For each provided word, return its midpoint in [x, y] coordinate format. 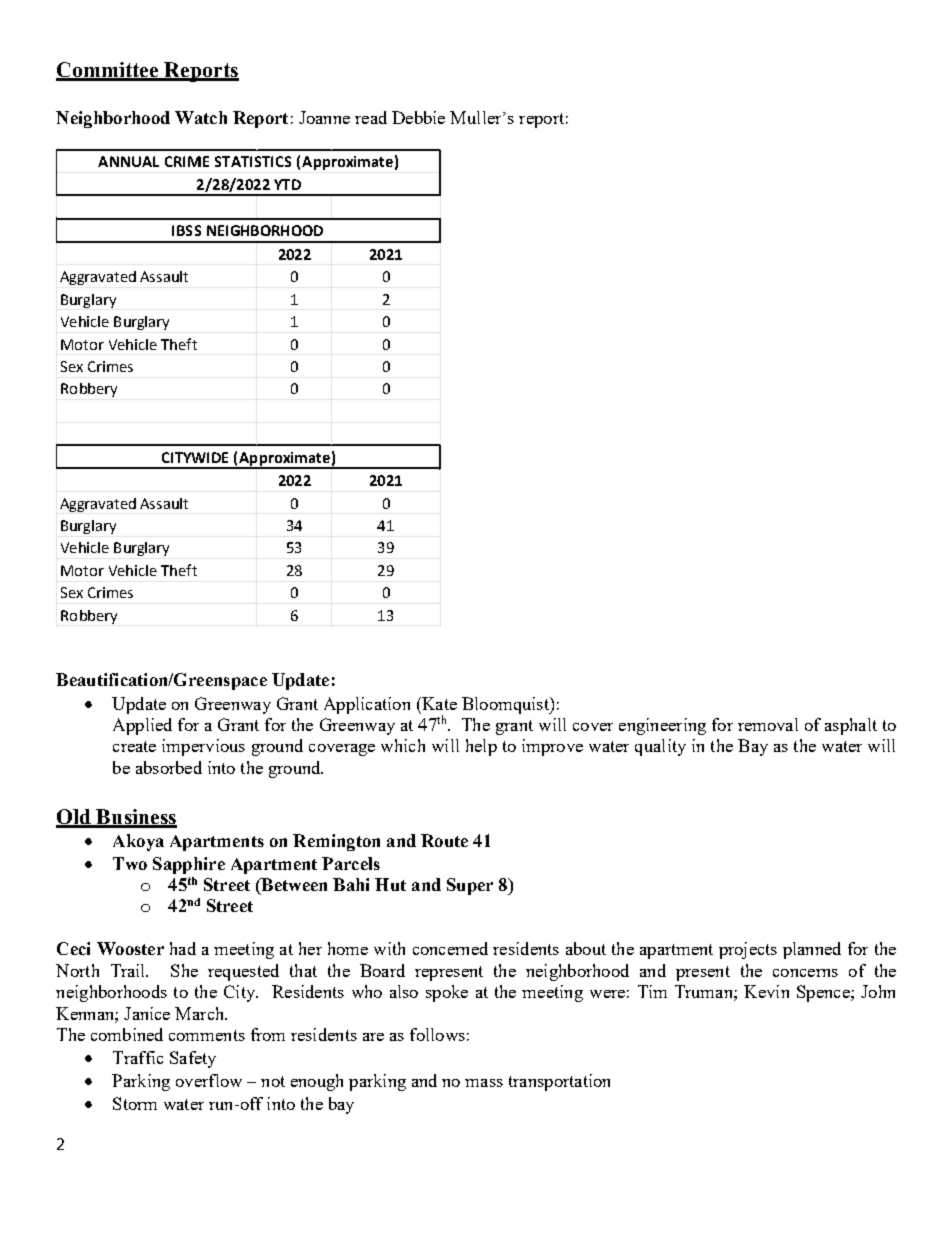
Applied [142, 726]
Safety [193, 1059]
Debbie [418, 117]
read [371, 117]
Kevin [766, 991]
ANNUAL [128, 161]
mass [484, 1083]
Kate [438, 703]
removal [768, 724]
